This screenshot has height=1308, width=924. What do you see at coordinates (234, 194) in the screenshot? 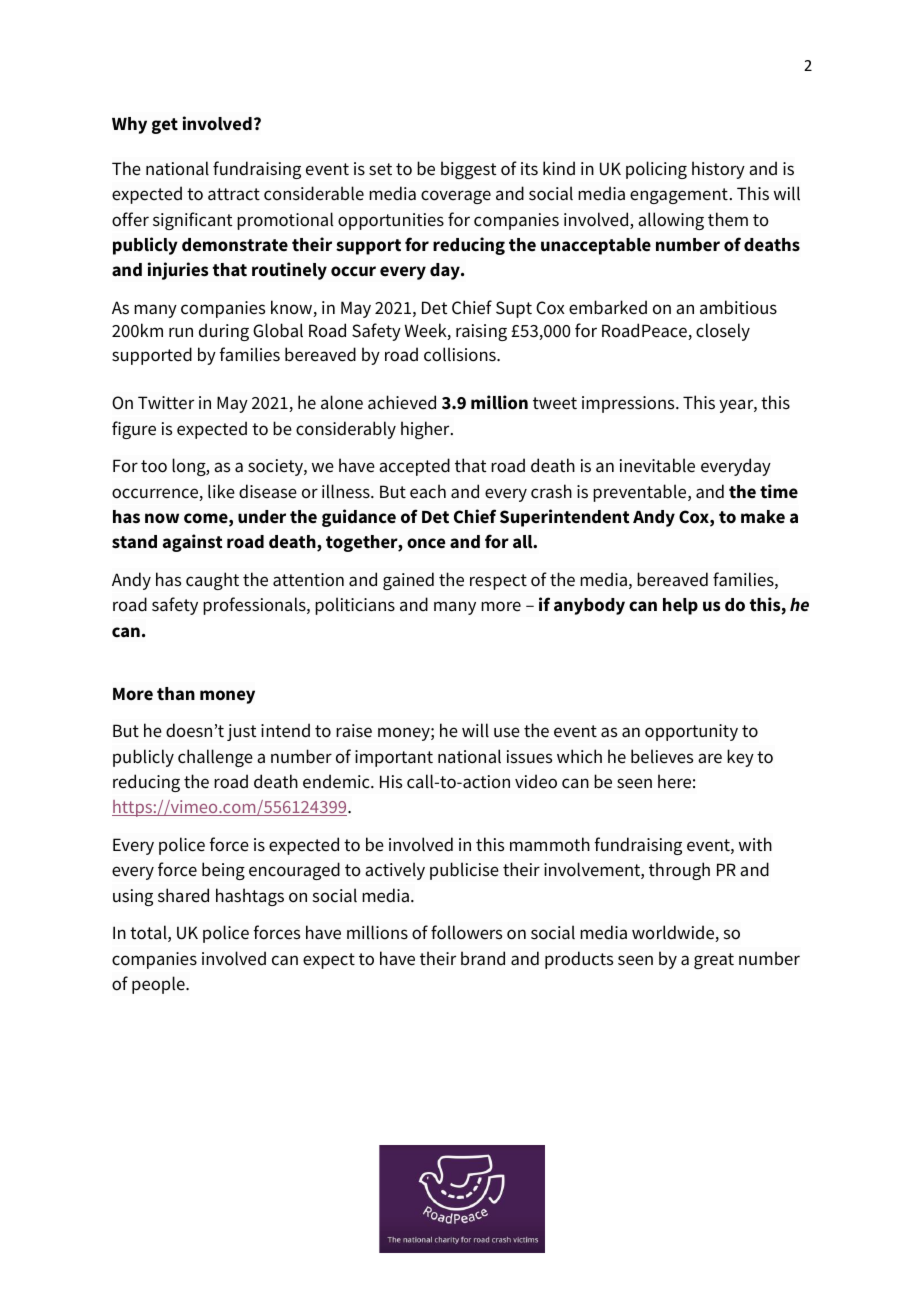
I see `attract` at bounding box center [234, 194].
